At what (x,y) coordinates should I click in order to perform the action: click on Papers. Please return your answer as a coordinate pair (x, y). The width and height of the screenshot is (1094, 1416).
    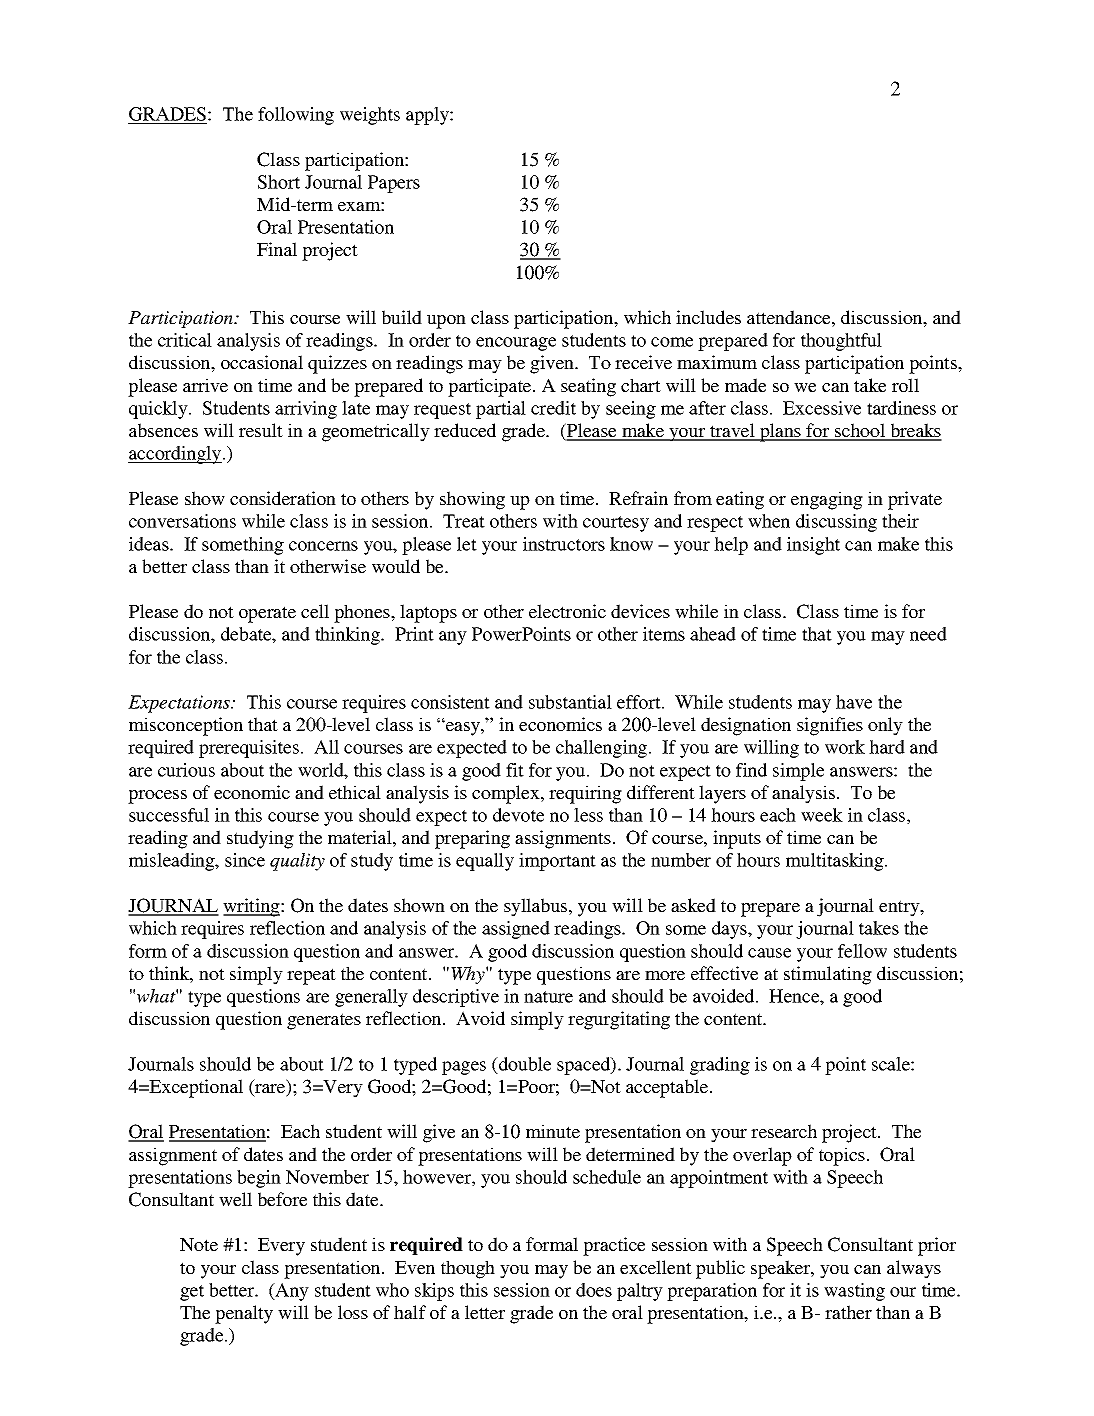
    Looking at the image, I should click on (394, 184).
